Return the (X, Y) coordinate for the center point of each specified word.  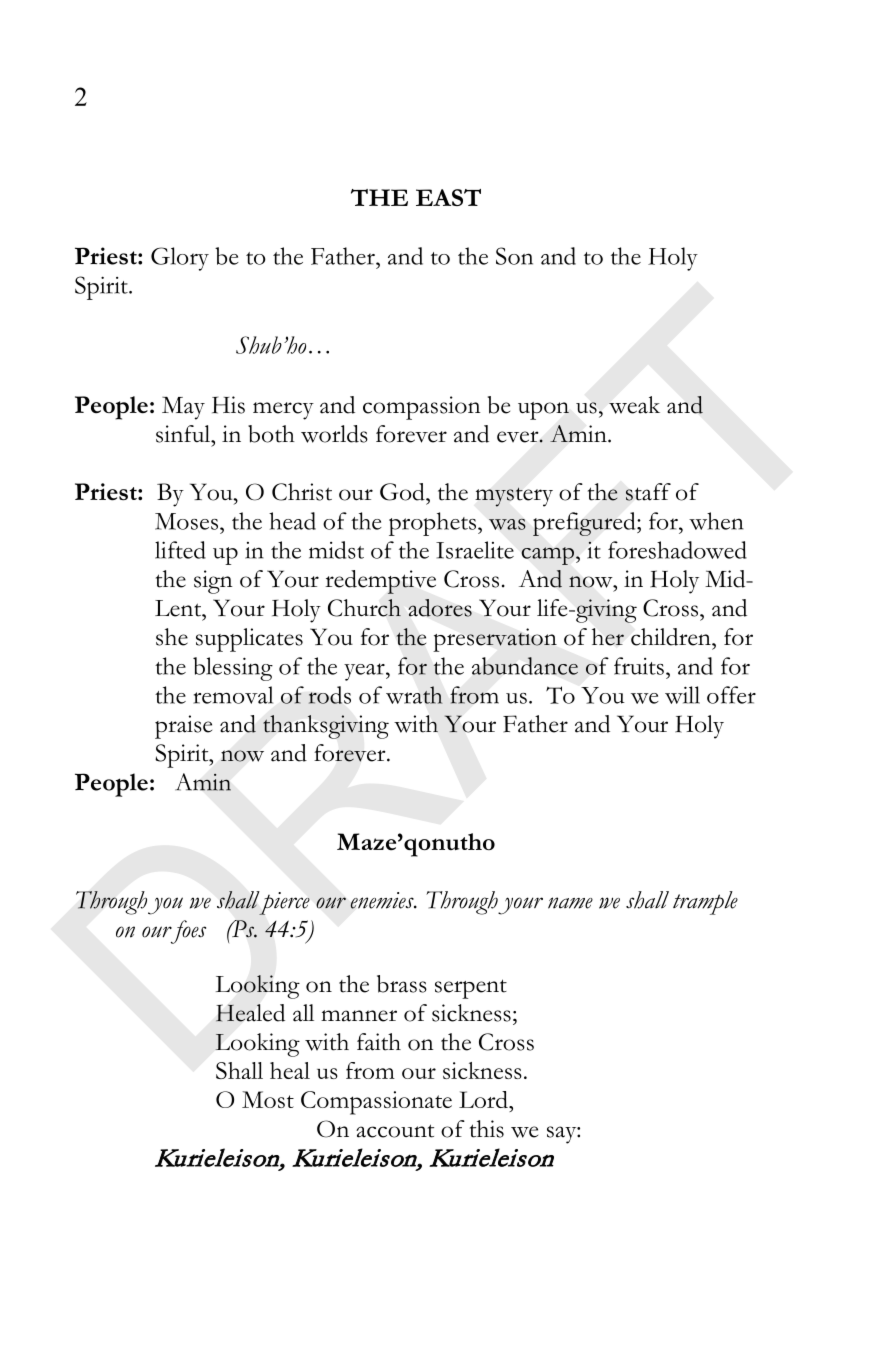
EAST (448, 197)
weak (634, 405)
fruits (639, 666)
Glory (180, 259)
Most (268, 1099)
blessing (233, 669)
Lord (484, 1099)
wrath (414, 695)
